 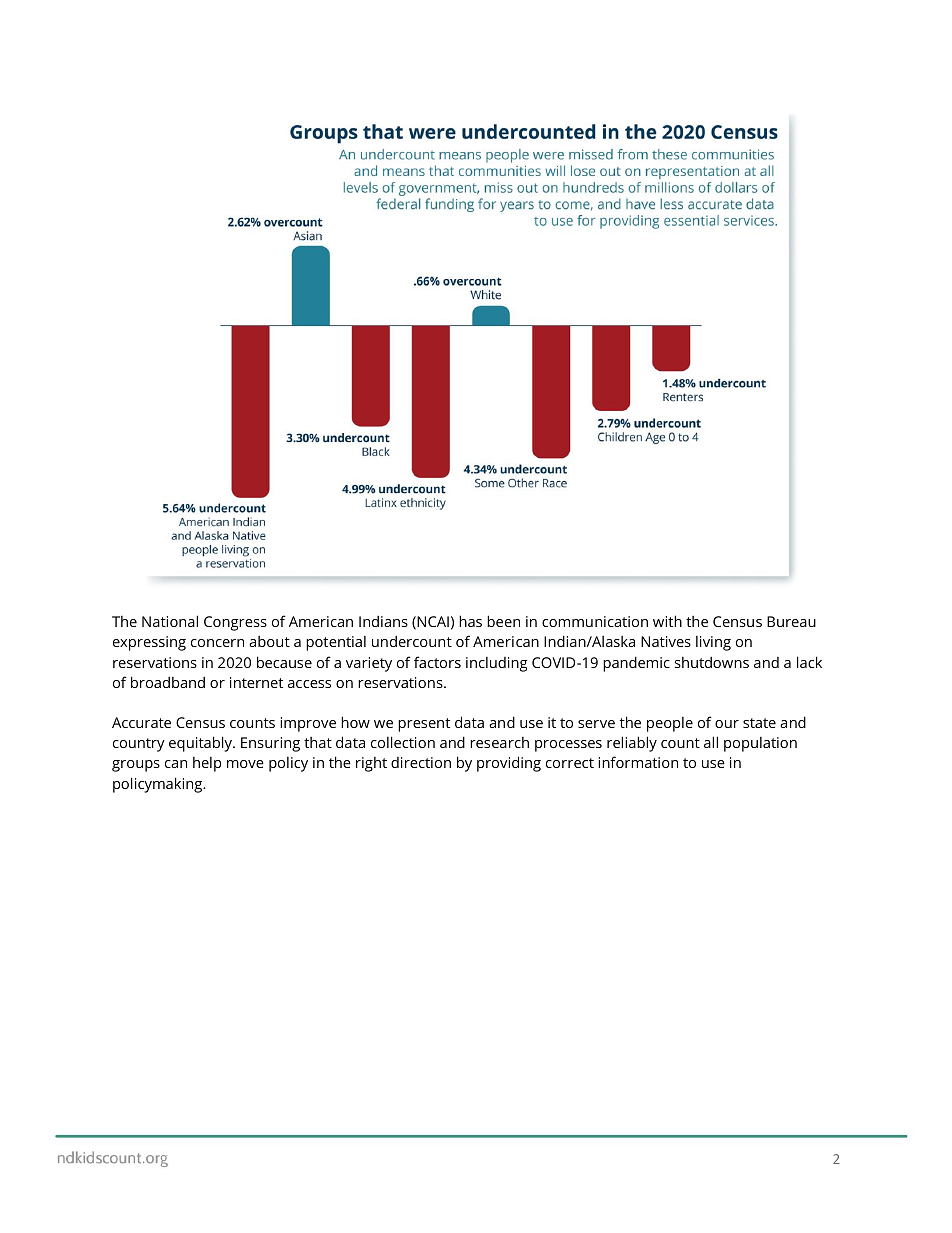 What do you see at coordinates (141, 722) in the image?
I see `Accurate` at bounding box center [141, 722].
